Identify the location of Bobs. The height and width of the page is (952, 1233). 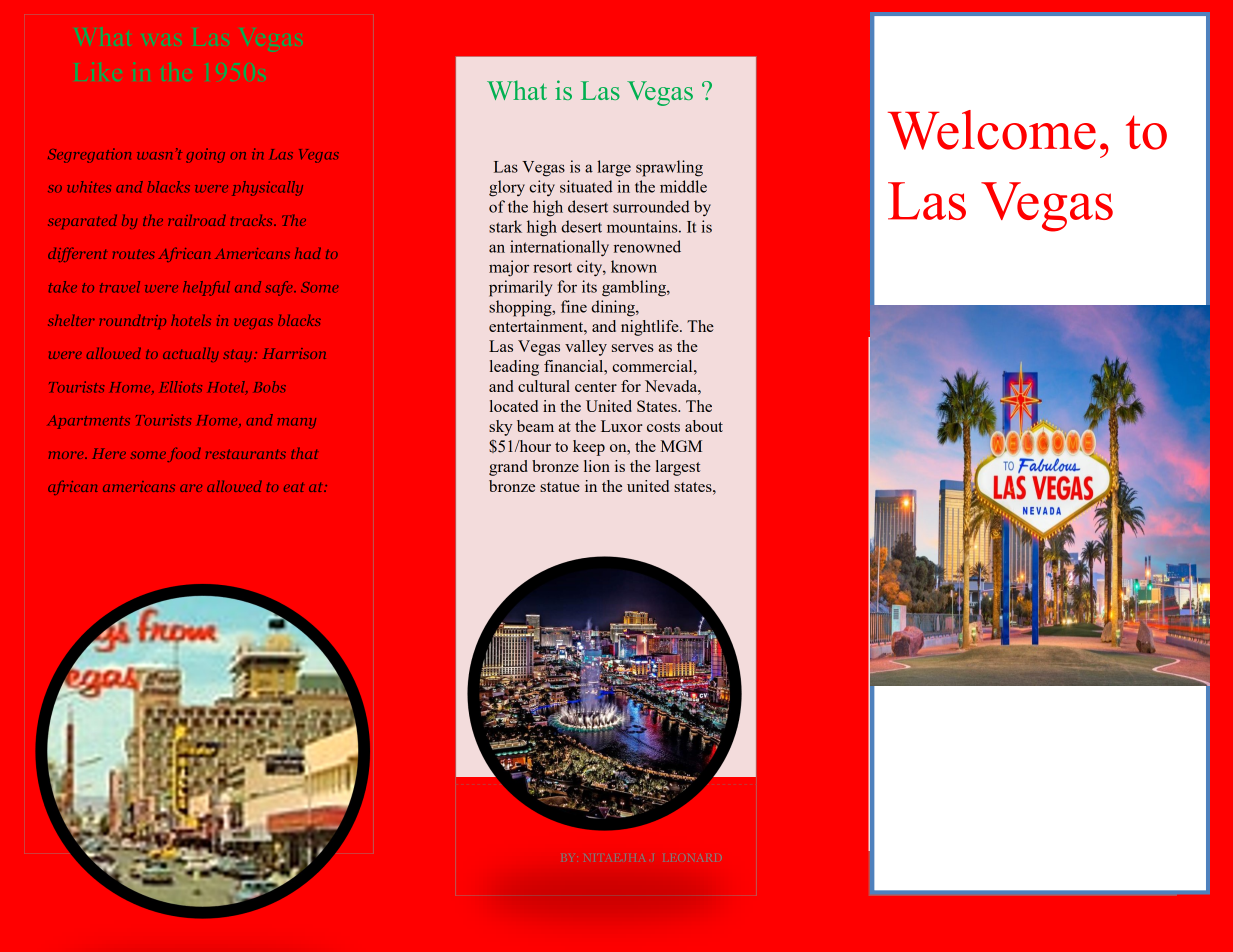
(270, 387).
